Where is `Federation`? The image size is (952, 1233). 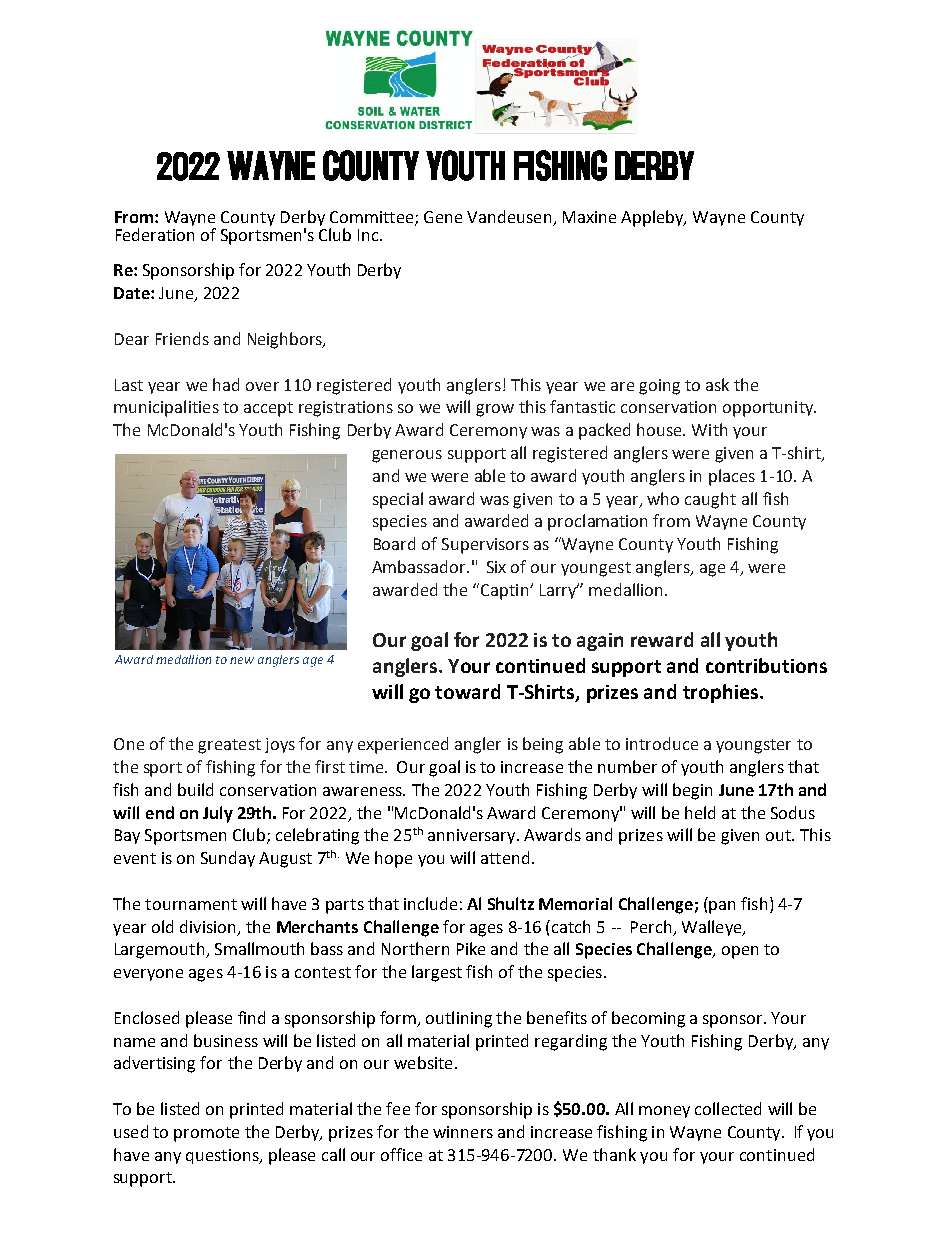
Federation is located at coordinates (155, 234).
